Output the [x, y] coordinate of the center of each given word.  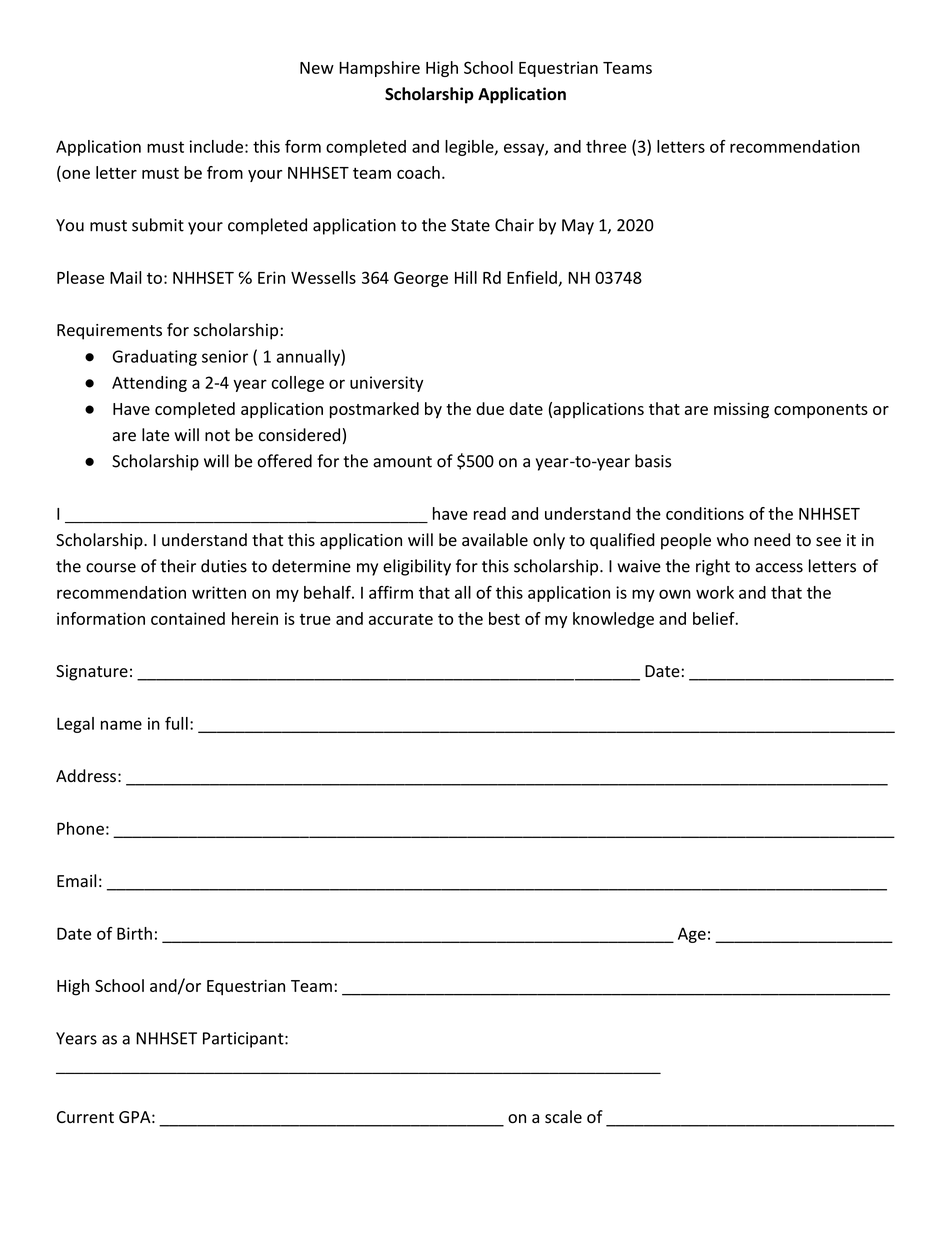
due [490, 408]
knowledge [613, 620]
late [155, 435]
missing [741, 410]
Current [85, 1117]
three [606, 146]
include [216, 146]
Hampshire [379, 69]
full [176, 723]
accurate [401, 619]
